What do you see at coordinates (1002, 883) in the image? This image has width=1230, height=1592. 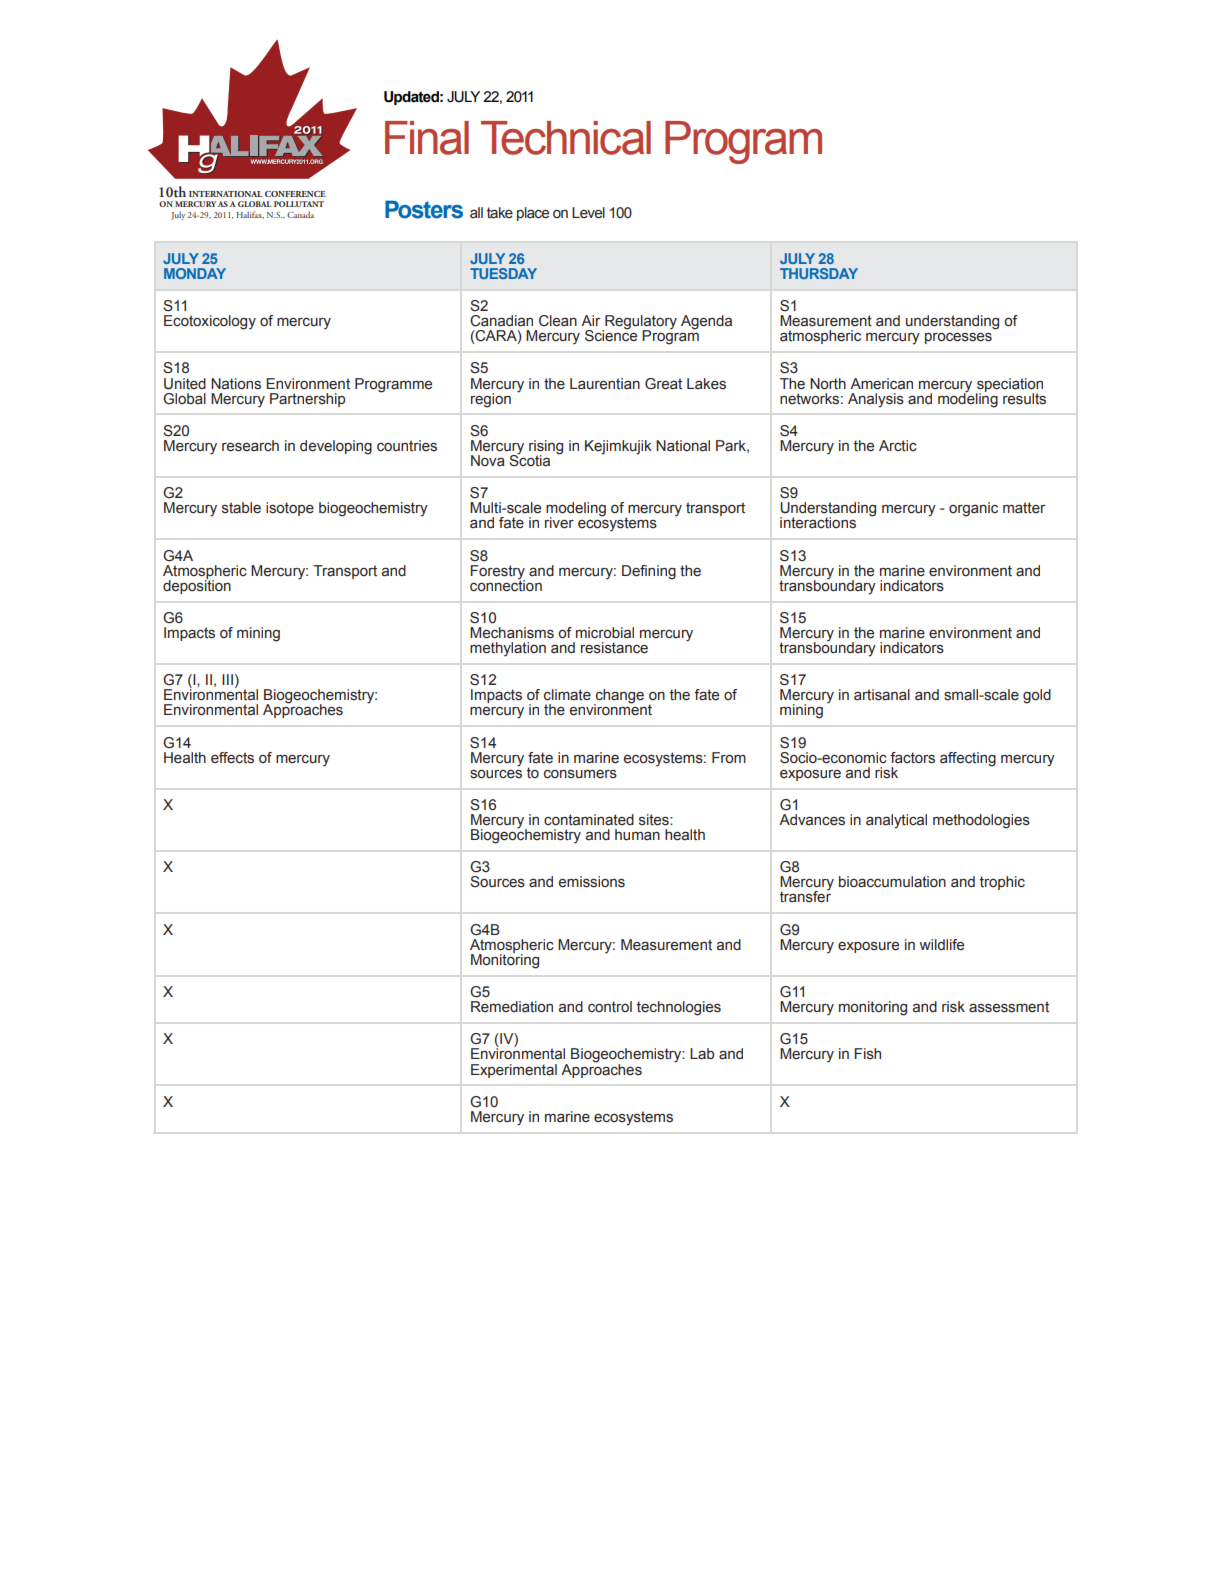 I see `trophic` at bounding box center [1002, 883].
